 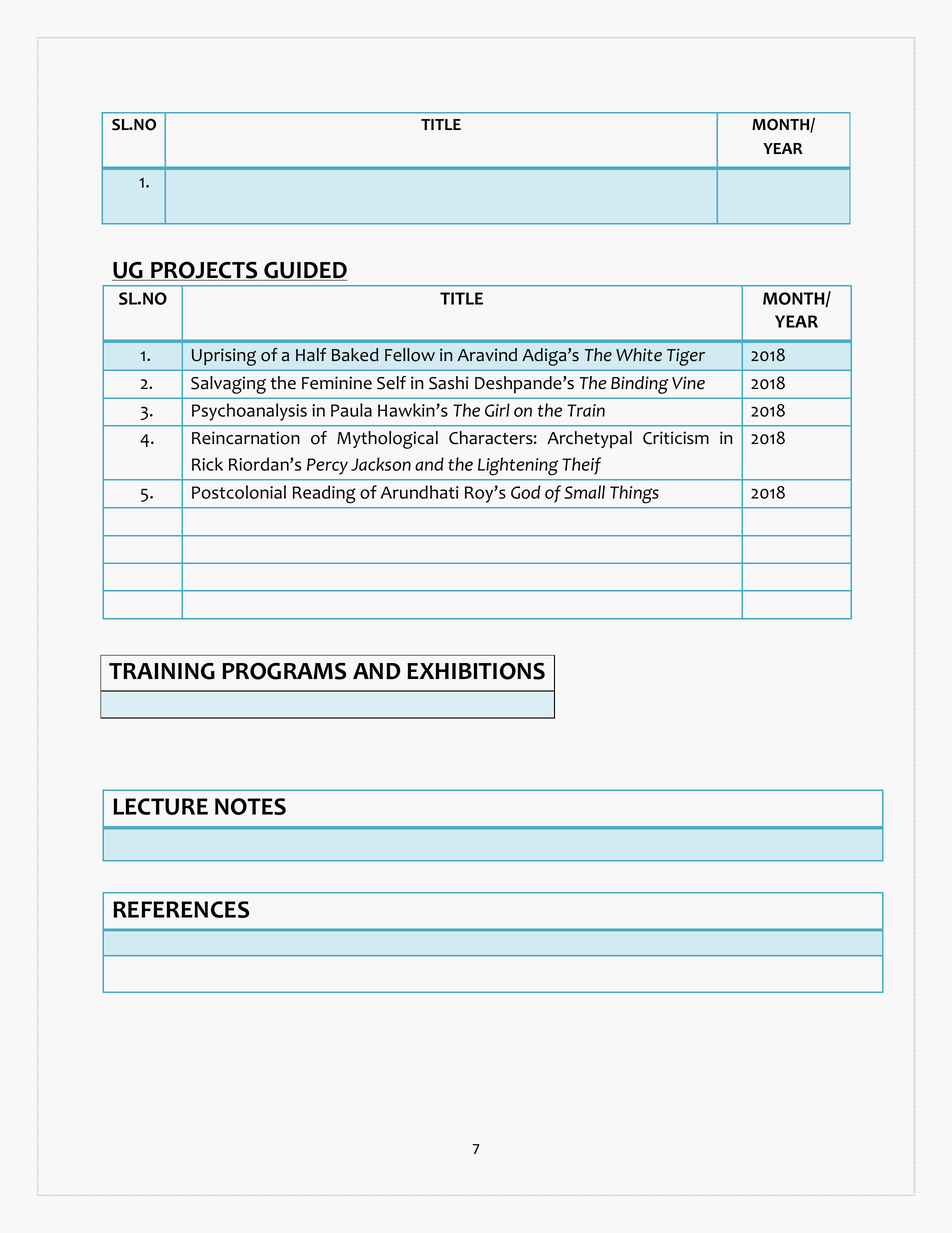 What do you see at coordinates (476, 671) in the screenshot?
I see `EXHIBITIONS` at bounding box center [476, 671].
